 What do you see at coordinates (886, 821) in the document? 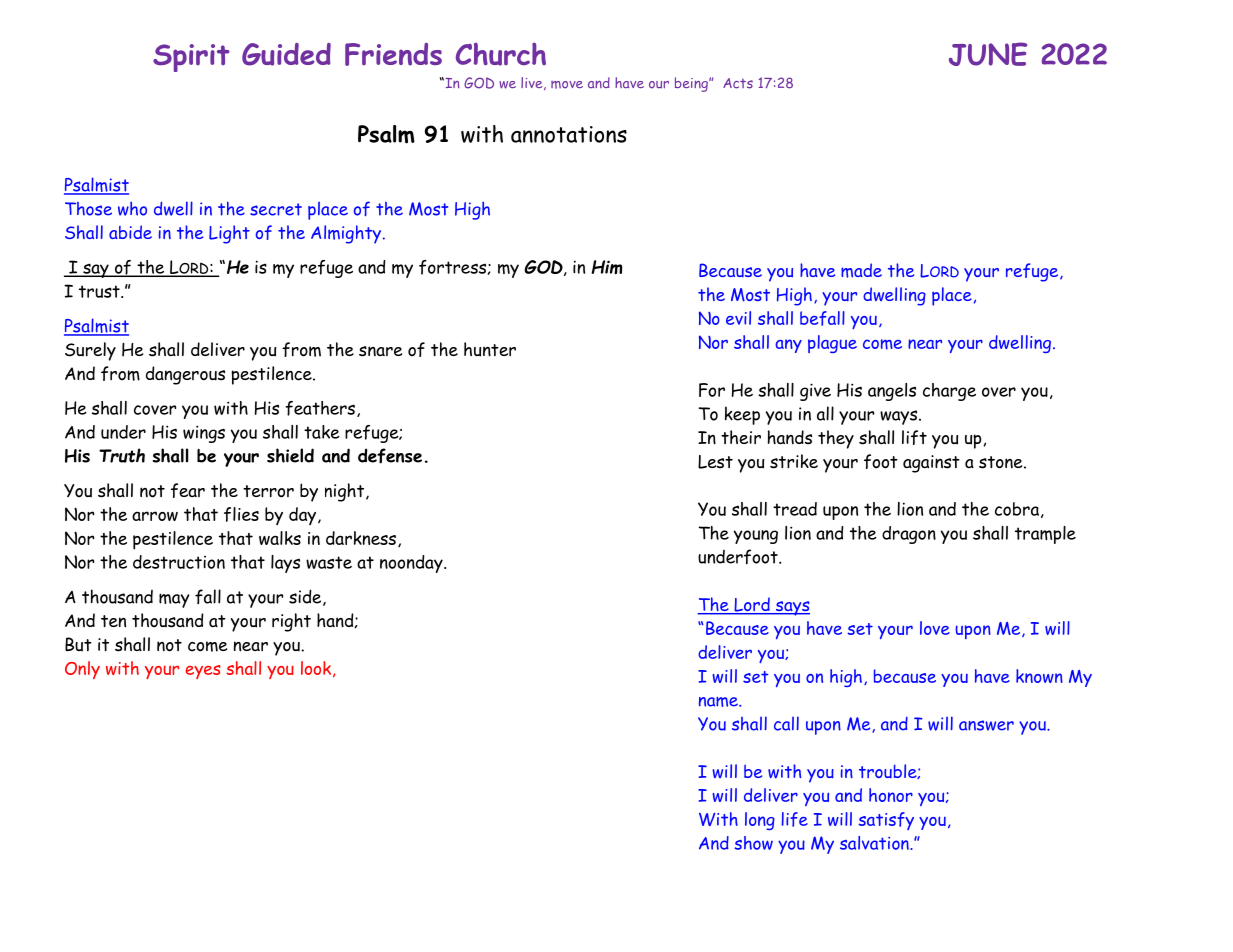
I see `satisfy` at bounding box center [886, 821].
